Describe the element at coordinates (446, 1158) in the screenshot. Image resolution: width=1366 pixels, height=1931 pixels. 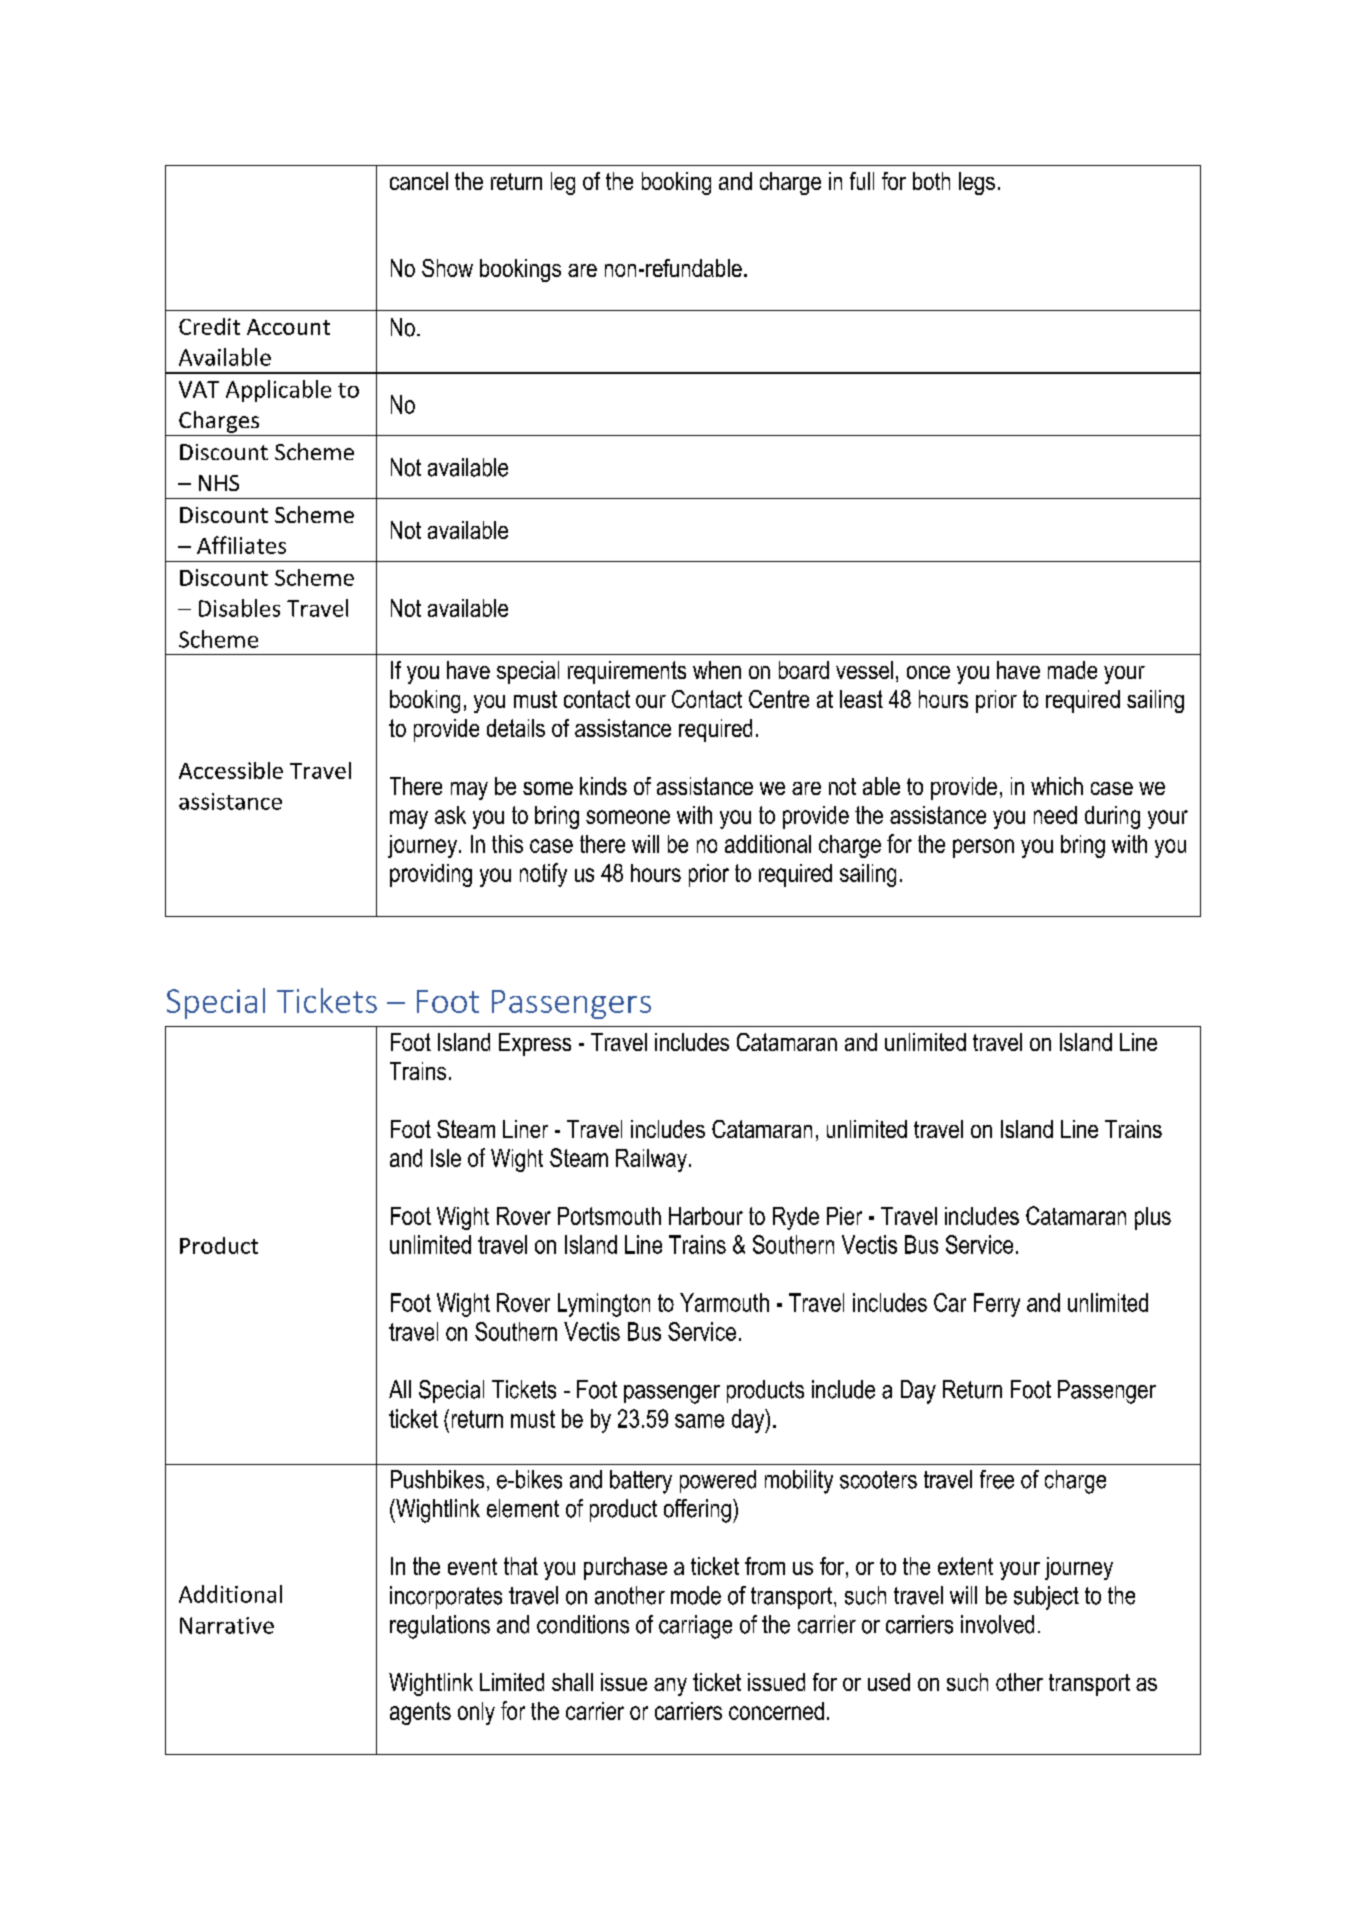
I see `Isle` at that location.
